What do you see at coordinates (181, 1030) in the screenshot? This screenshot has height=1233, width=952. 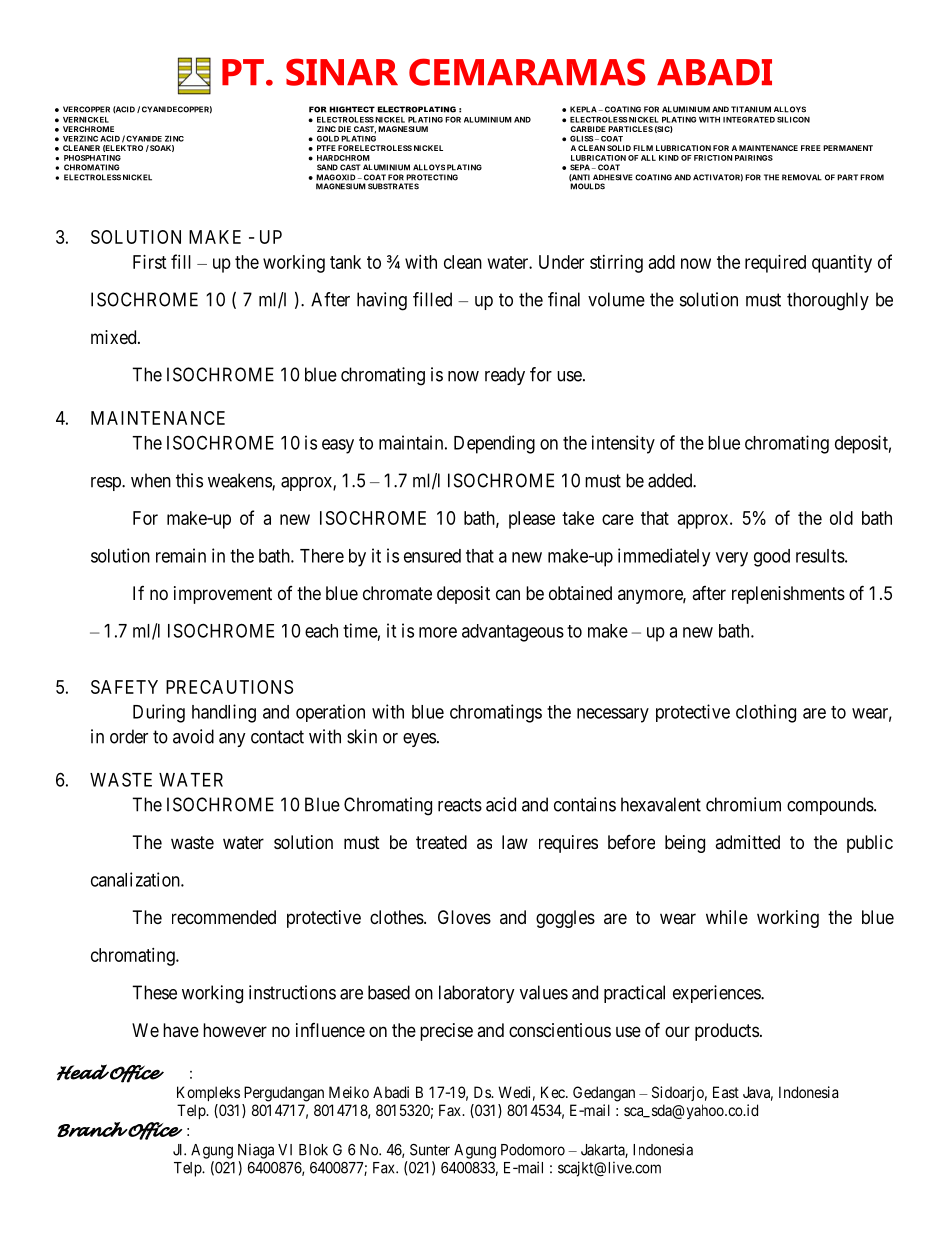 I see `have` at bounding box center [181, 1030].
